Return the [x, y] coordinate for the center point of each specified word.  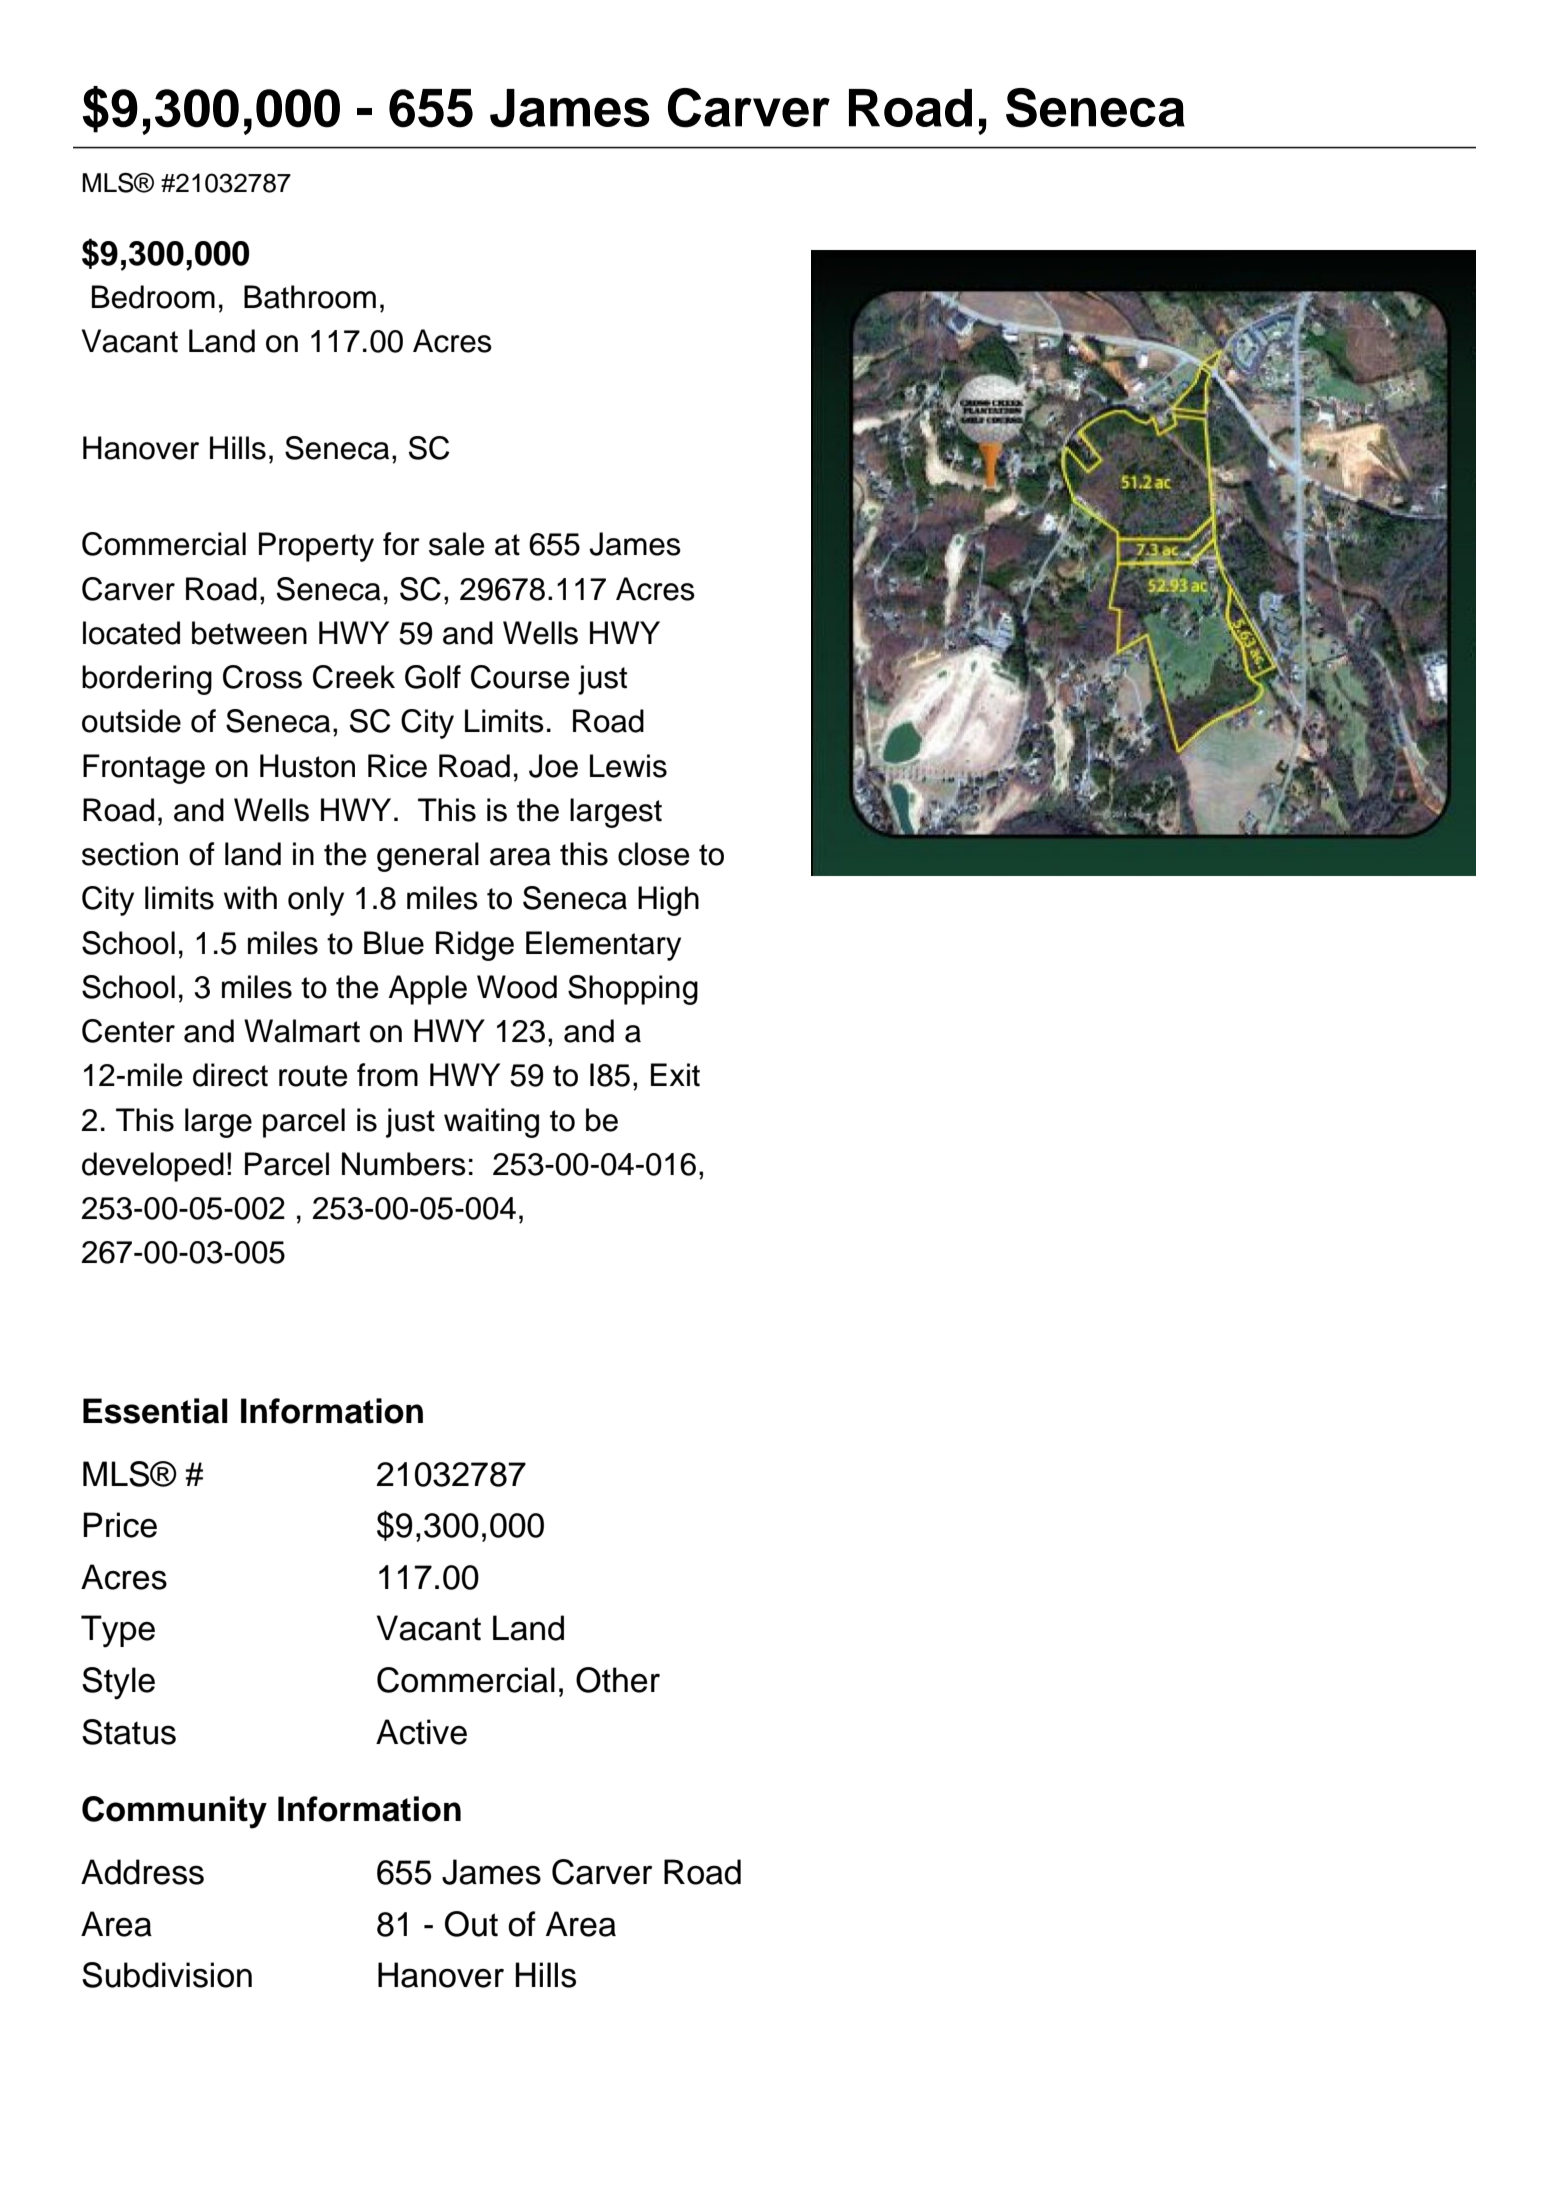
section [130, 854]
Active [421, 1732]
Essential [155, 1411]
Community [174, 1812]
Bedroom [153, 297]
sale [456, 544]
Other [618, 1680]
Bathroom [310, 297]
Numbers [404, 1164]
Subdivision [167, 1975]
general [428, 857]
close [653, 854]
